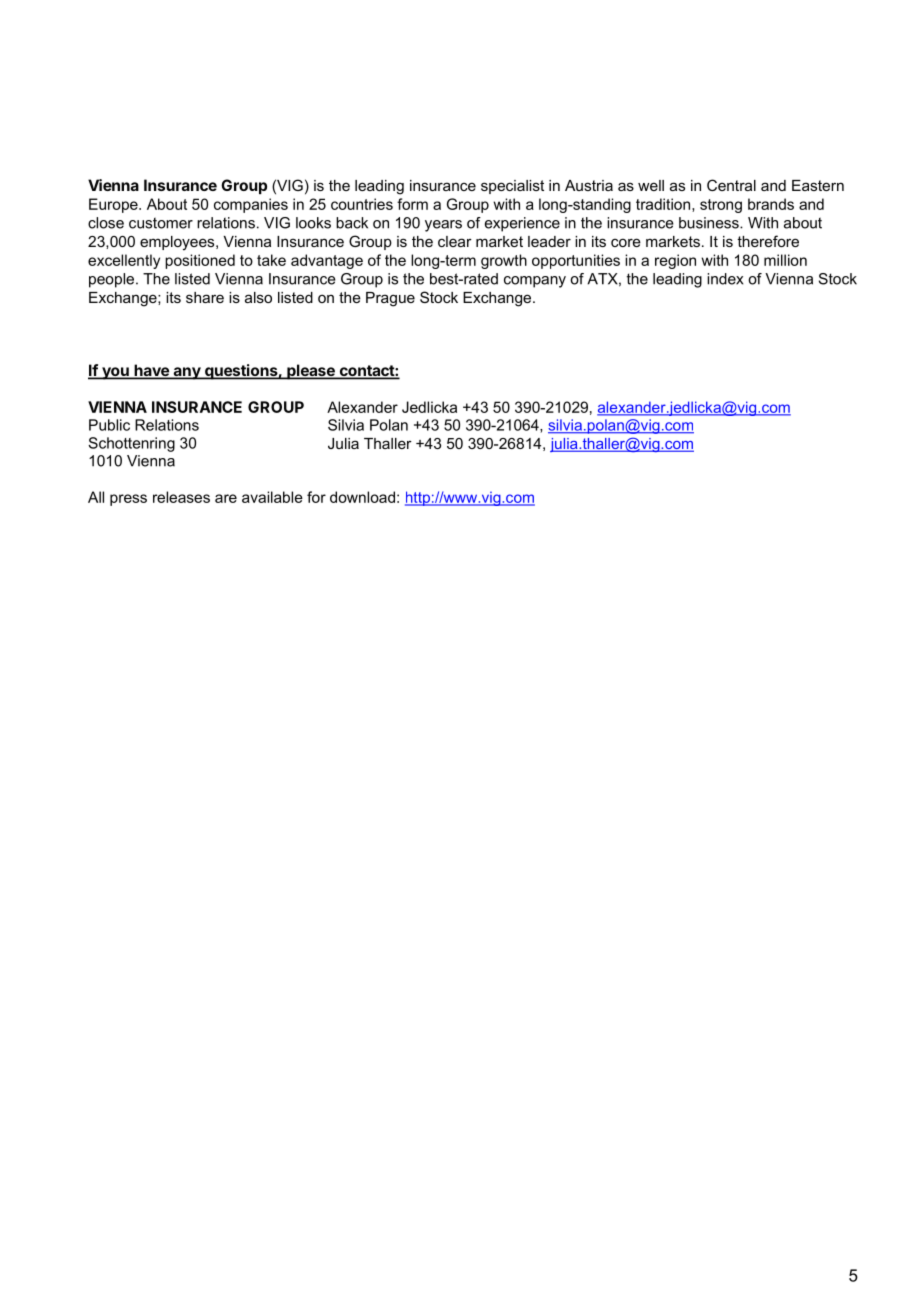 This screenshot has height=1308, width=924. I want to click on company, so click(535, 282).
